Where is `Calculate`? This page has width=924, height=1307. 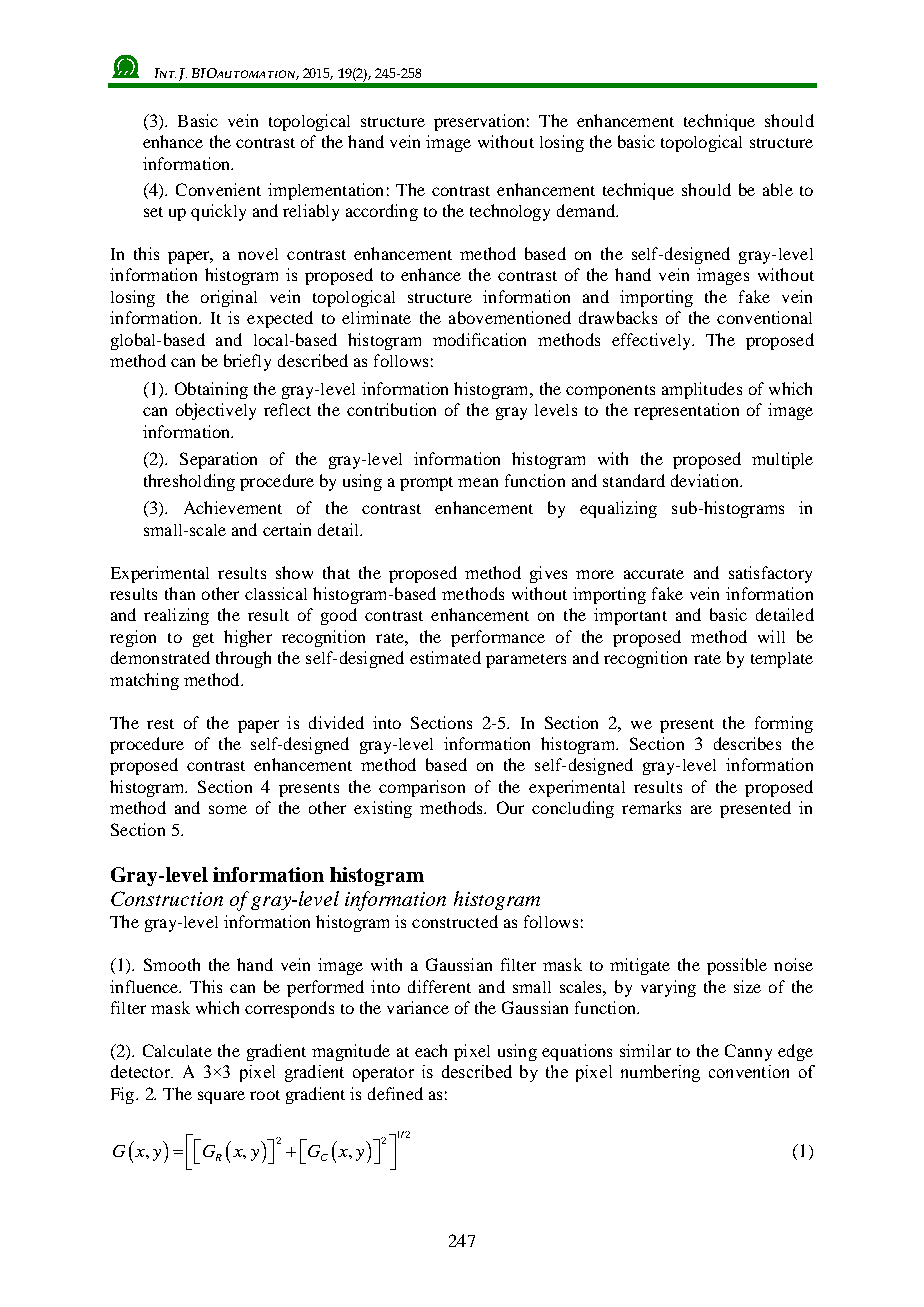
Calculate is located at coordinates (177, 1050).
